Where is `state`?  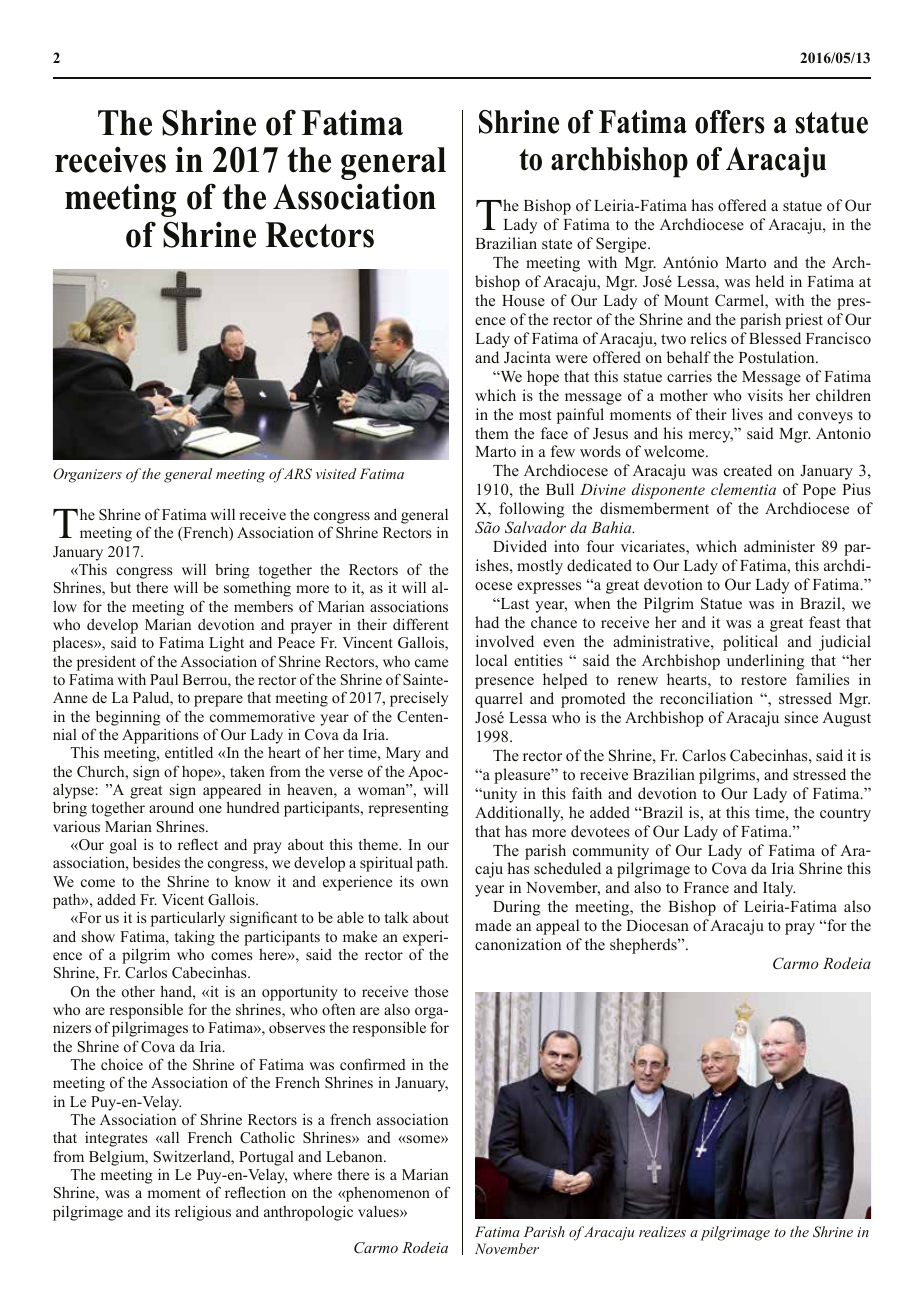 state is located at coordinates (557, 244).
